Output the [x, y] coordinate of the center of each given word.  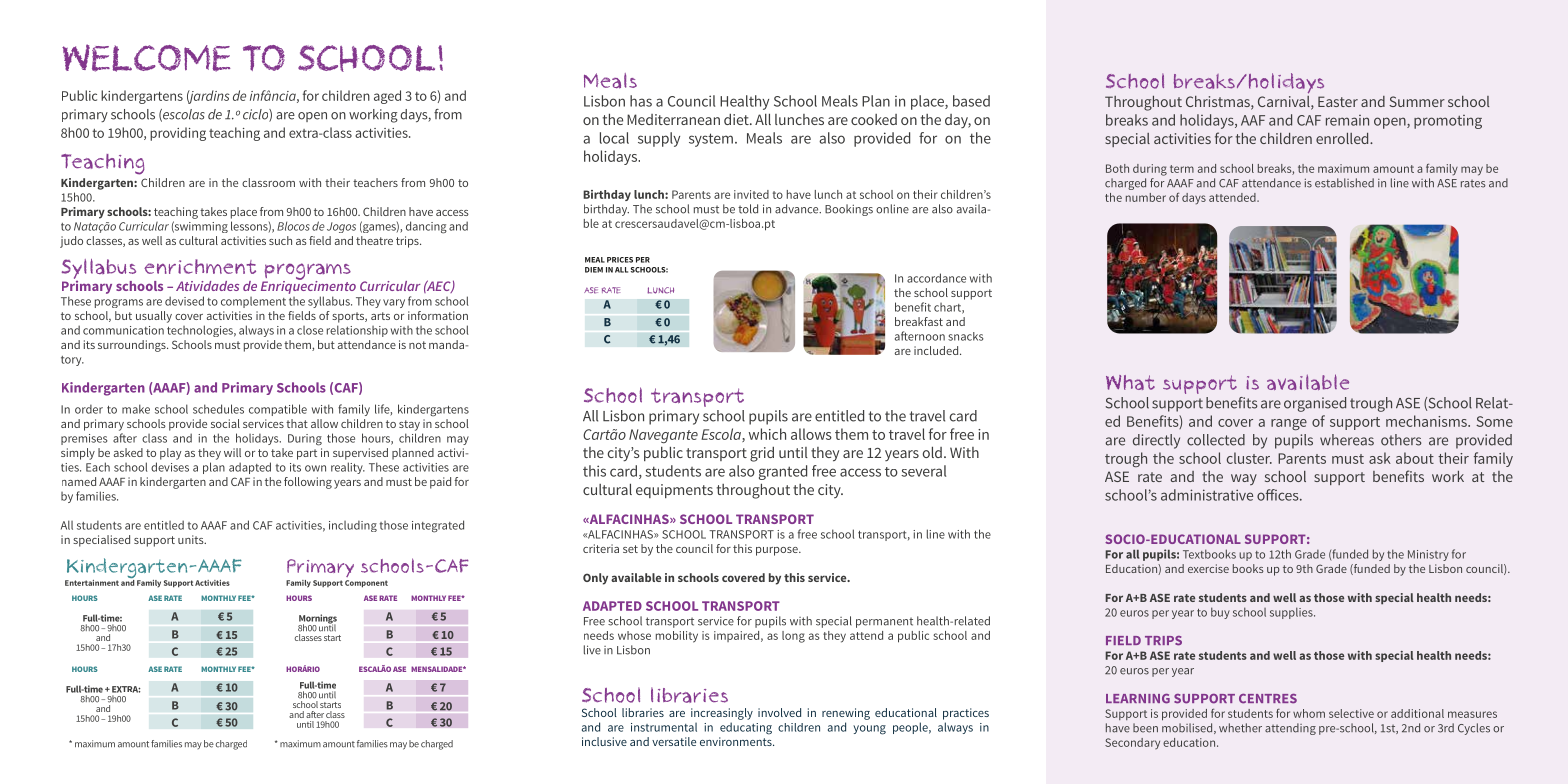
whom [1309, 713]
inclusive [604, 741]
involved [779, 712]
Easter [1338, 101]
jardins [208, 97]
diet [737, 119]
